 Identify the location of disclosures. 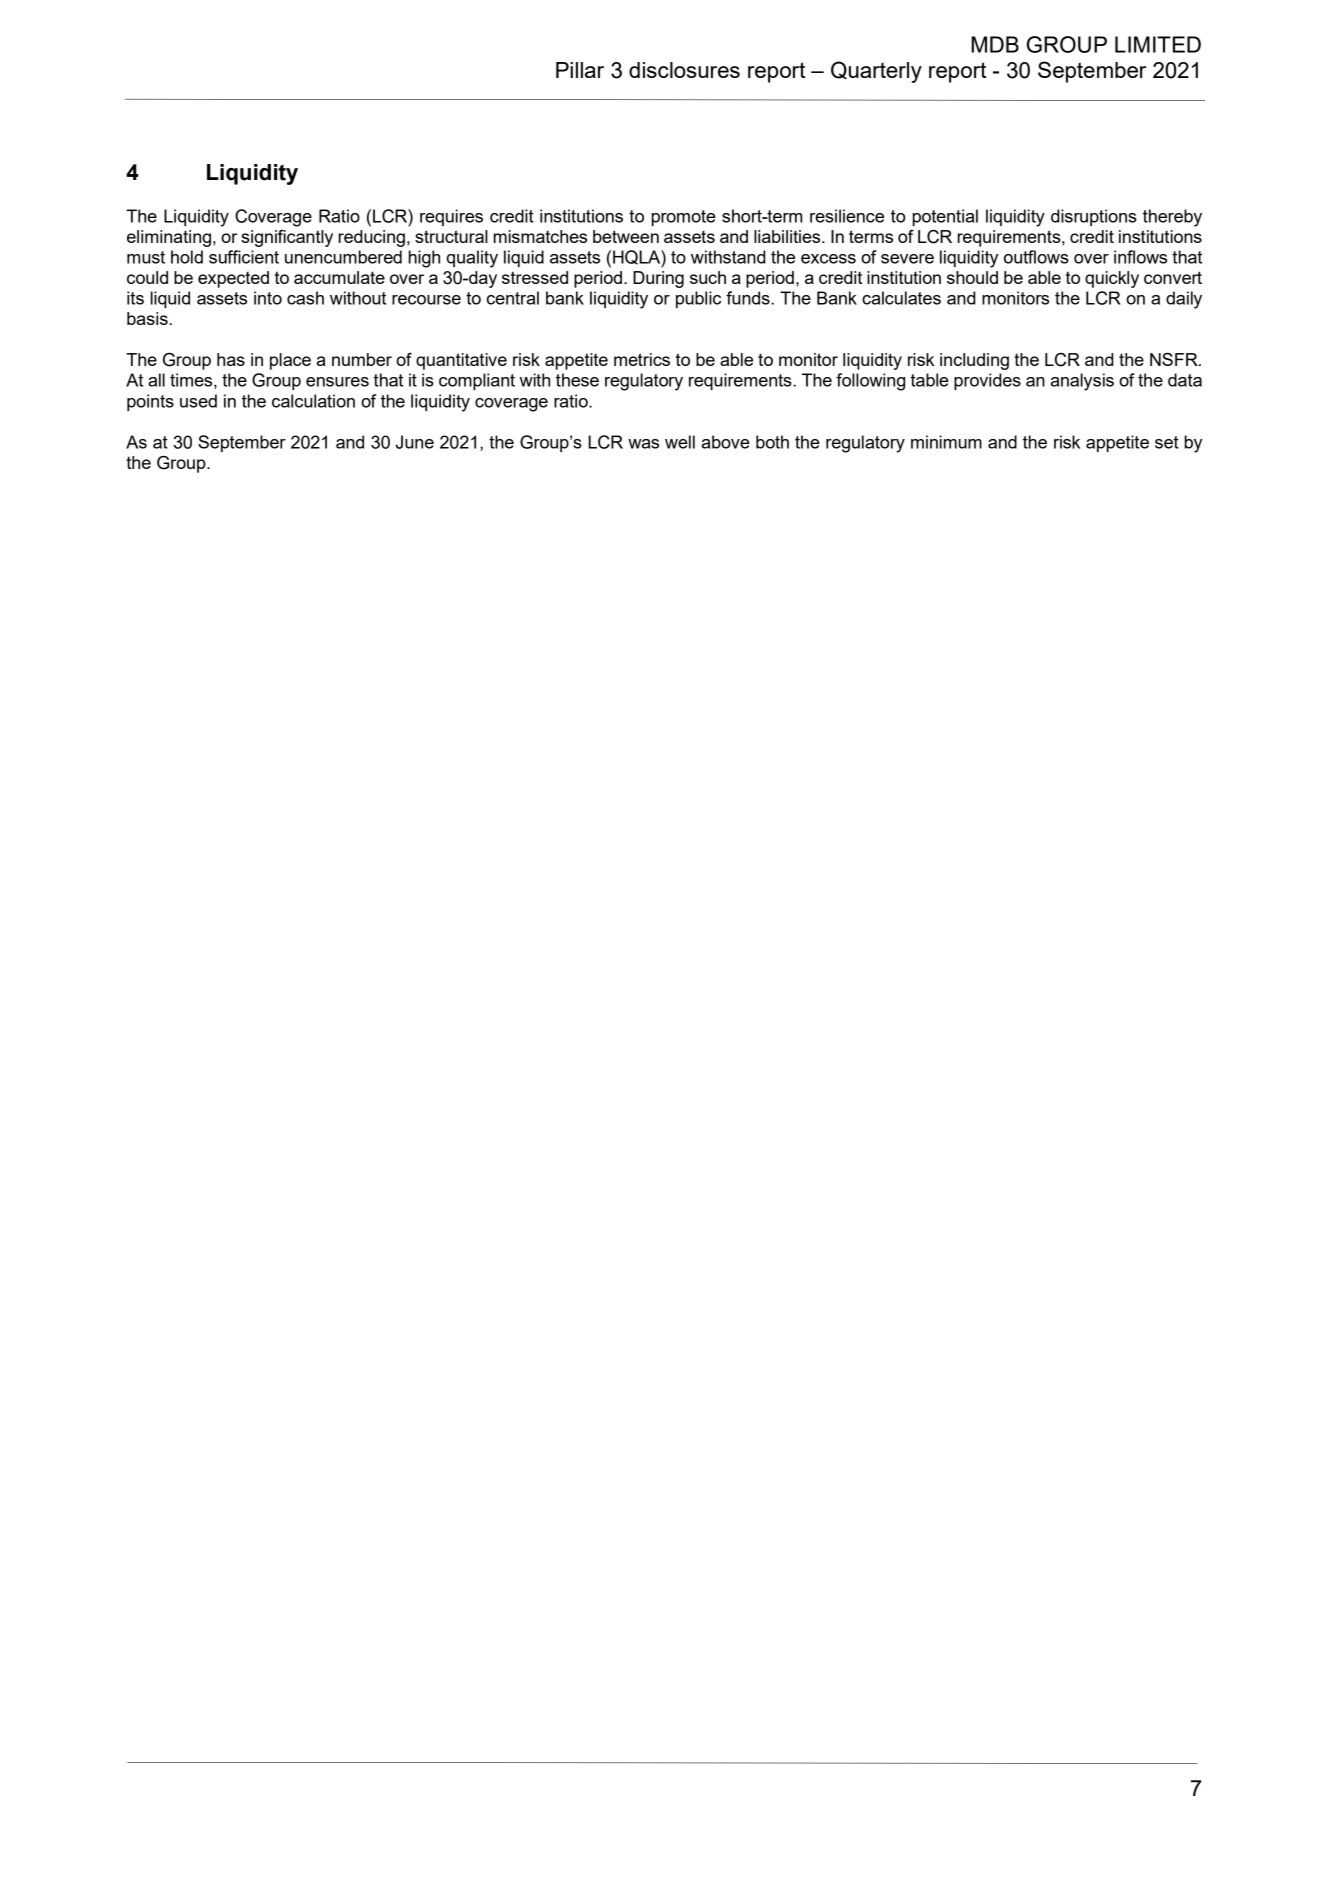
(684, 70).
